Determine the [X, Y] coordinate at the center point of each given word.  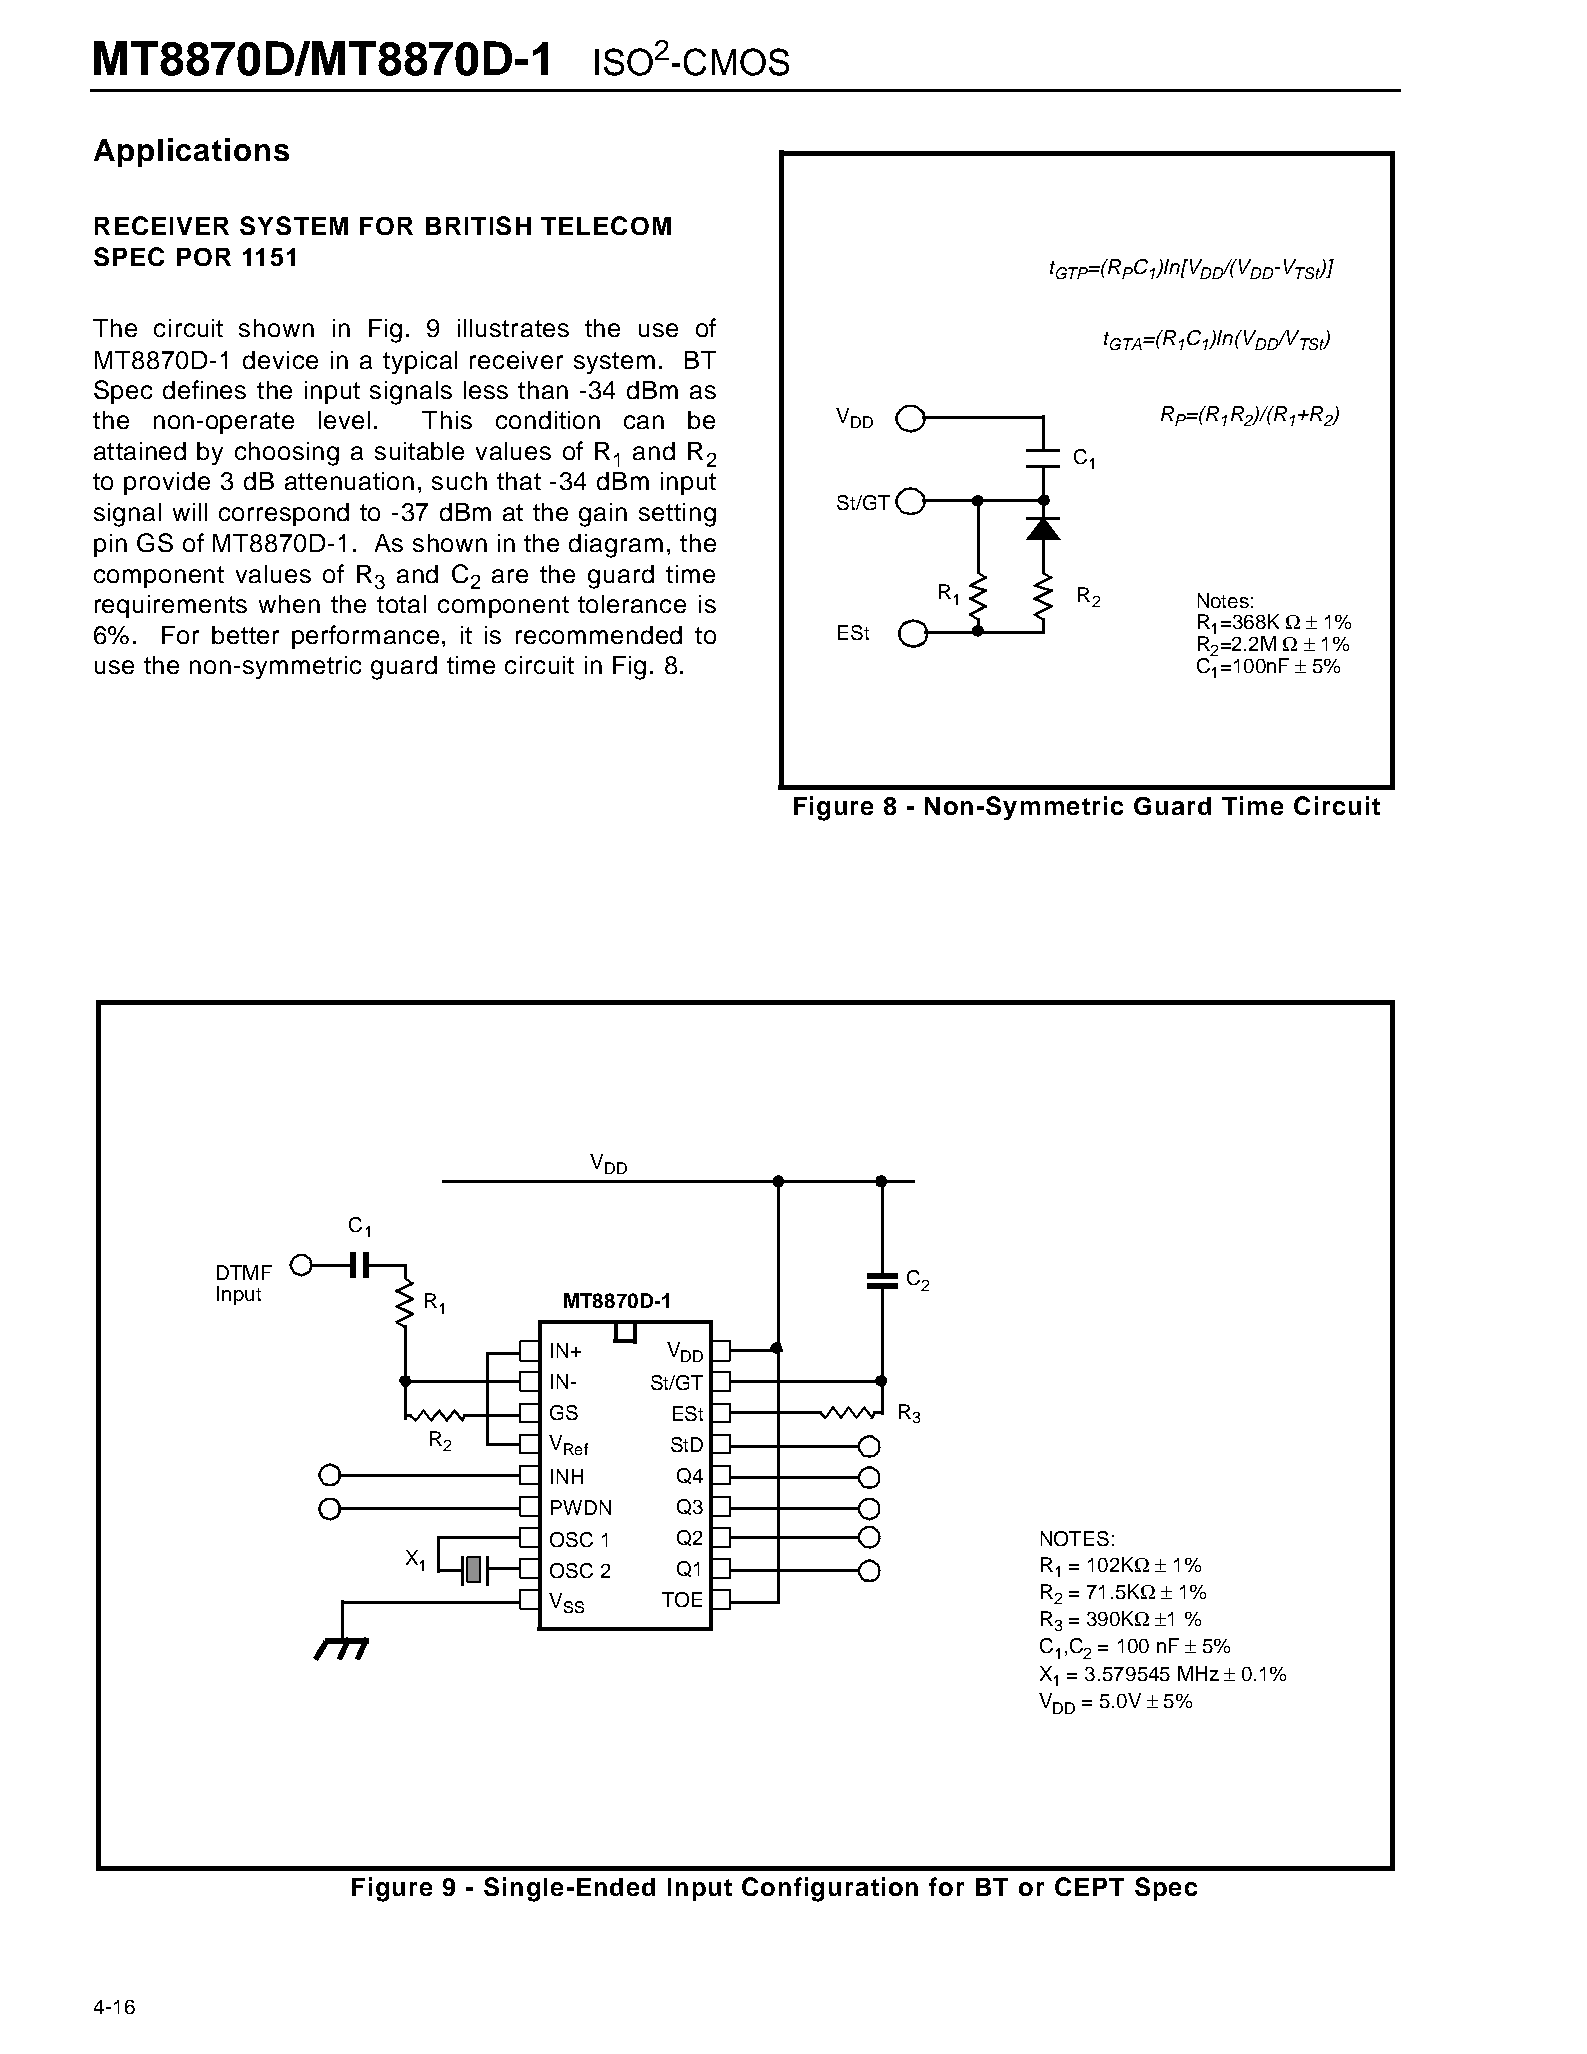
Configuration [830, 1889]
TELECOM [606, 225]
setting [677, 515]
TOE [682, 1599]
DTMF [244, 1272]
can [644, 422]
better [245, 635]
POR [204, 257]
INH [567, 1476]
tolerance [632, 604]
